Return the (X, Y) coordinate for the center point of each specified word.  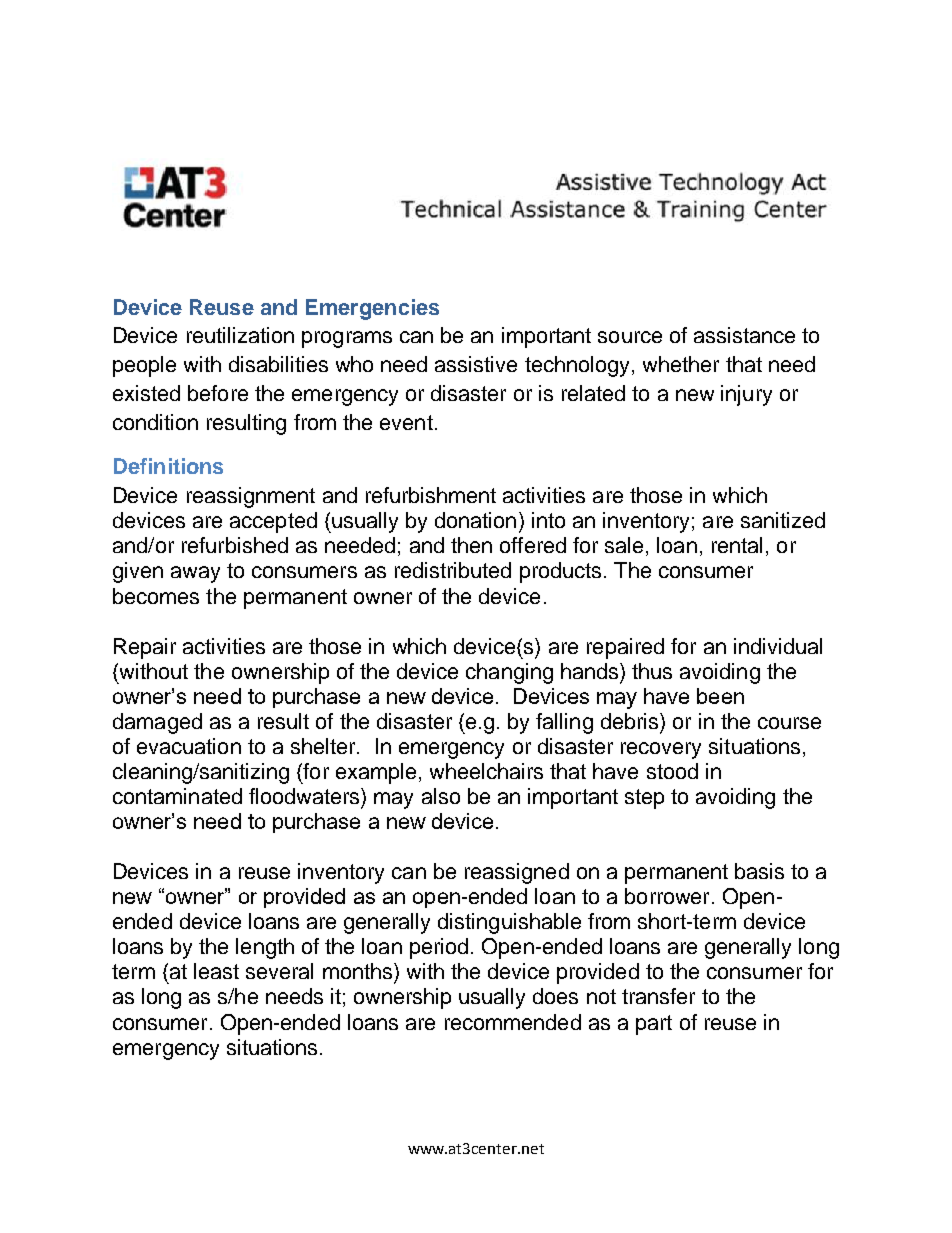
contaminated (177, 796)
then (471, 545)
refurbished (235, 545)
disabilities (278, 364)
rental (737, 545)
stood (672, 771)
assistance (744, 335)
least (216, 971)
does (555, 996)
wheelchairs (486, 771)
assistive (476, 364)
